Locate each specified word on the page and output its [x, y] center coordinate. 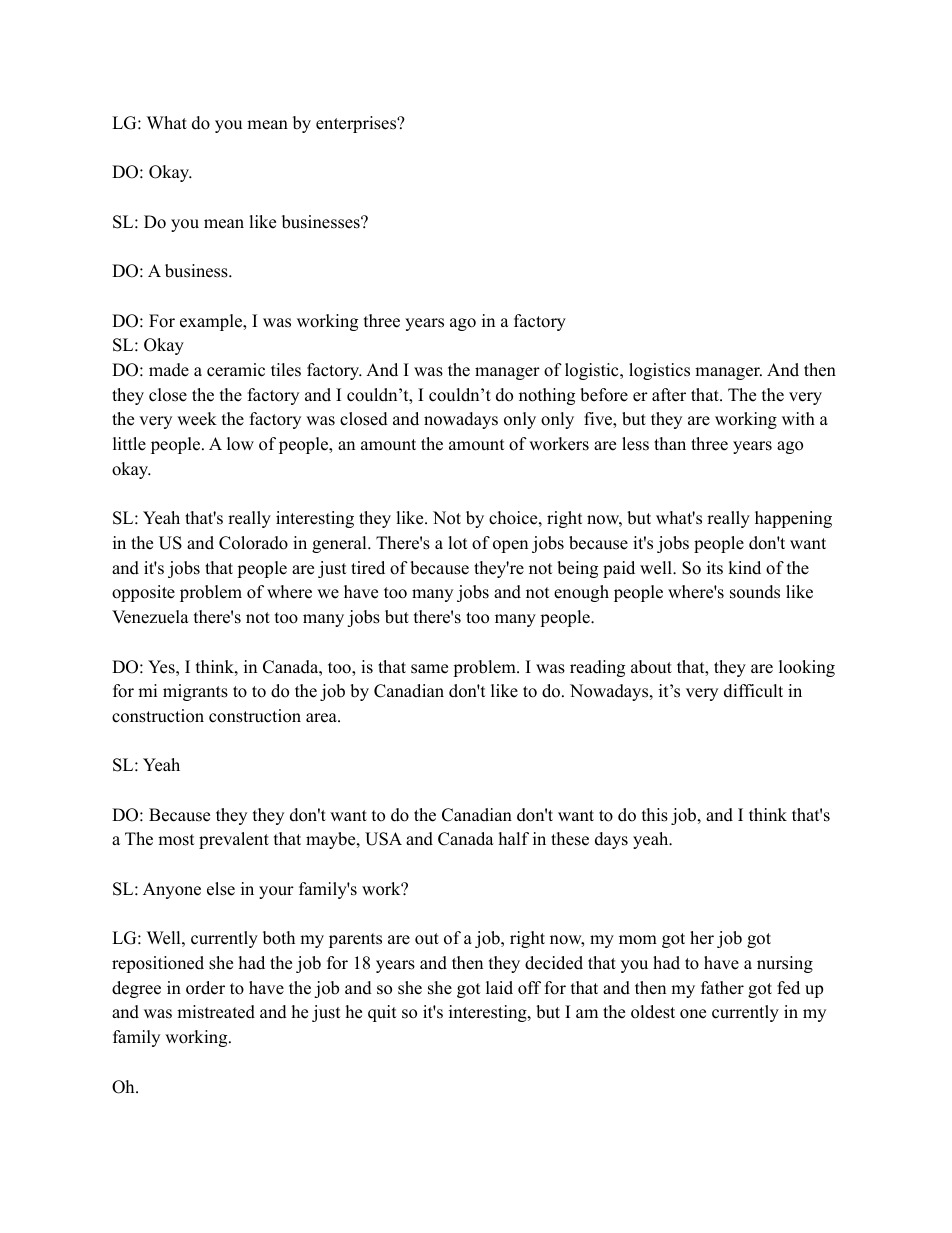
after [669, 395]
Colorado [253, 543]
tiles [286, 370]
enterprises [357, 124]
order [205, 988]
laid [499, 988]
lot [458, 543]
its [715, 568]
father [722, 988]
